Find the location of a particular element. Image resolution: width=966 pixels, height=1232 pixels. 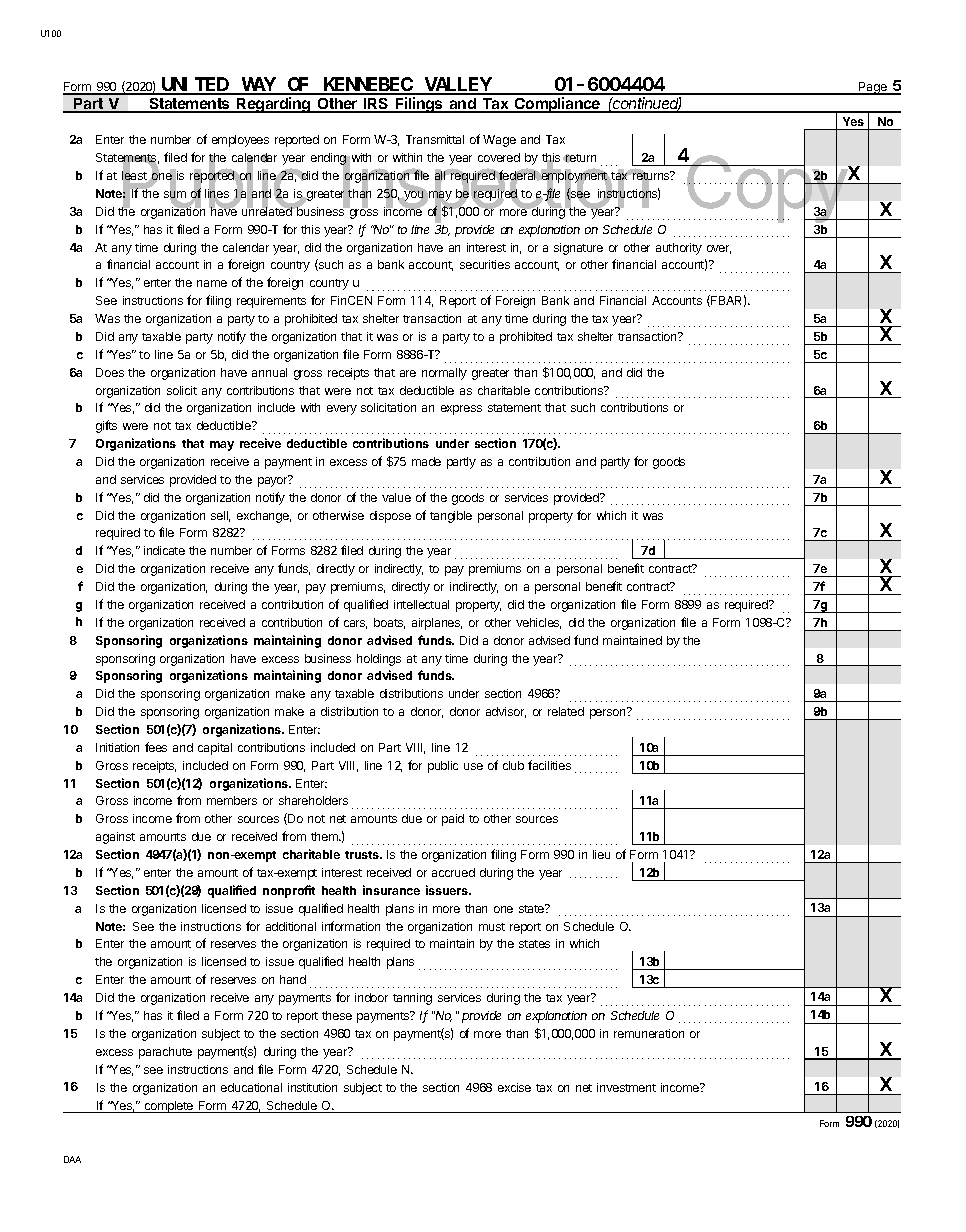

made is located at coordinates (426, 461).
